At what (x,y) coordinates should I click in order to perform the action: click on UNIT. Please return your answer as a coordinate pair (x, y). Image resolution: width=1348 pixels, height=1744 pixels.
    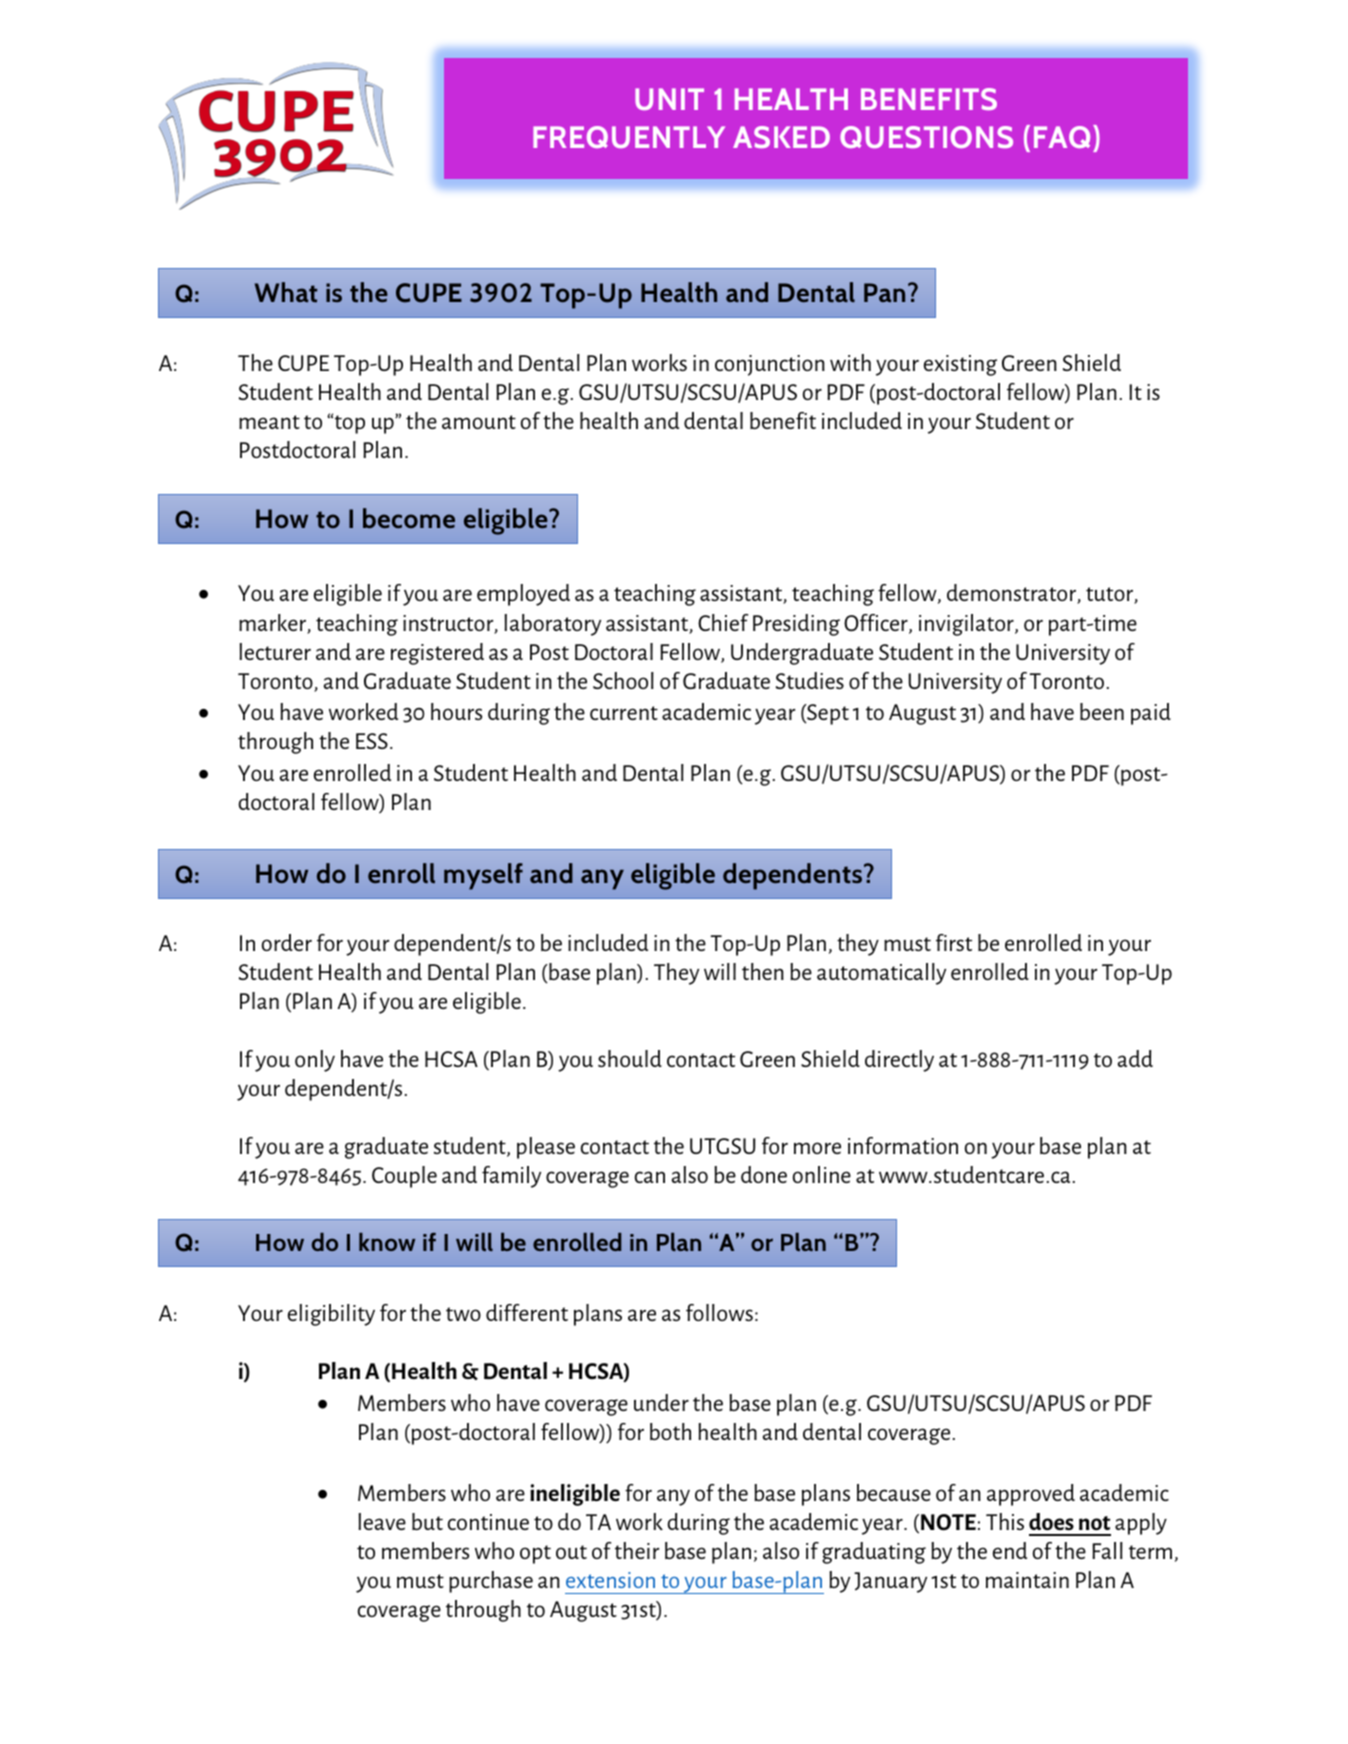
    Looking at the image, I should click on (669, 99).
